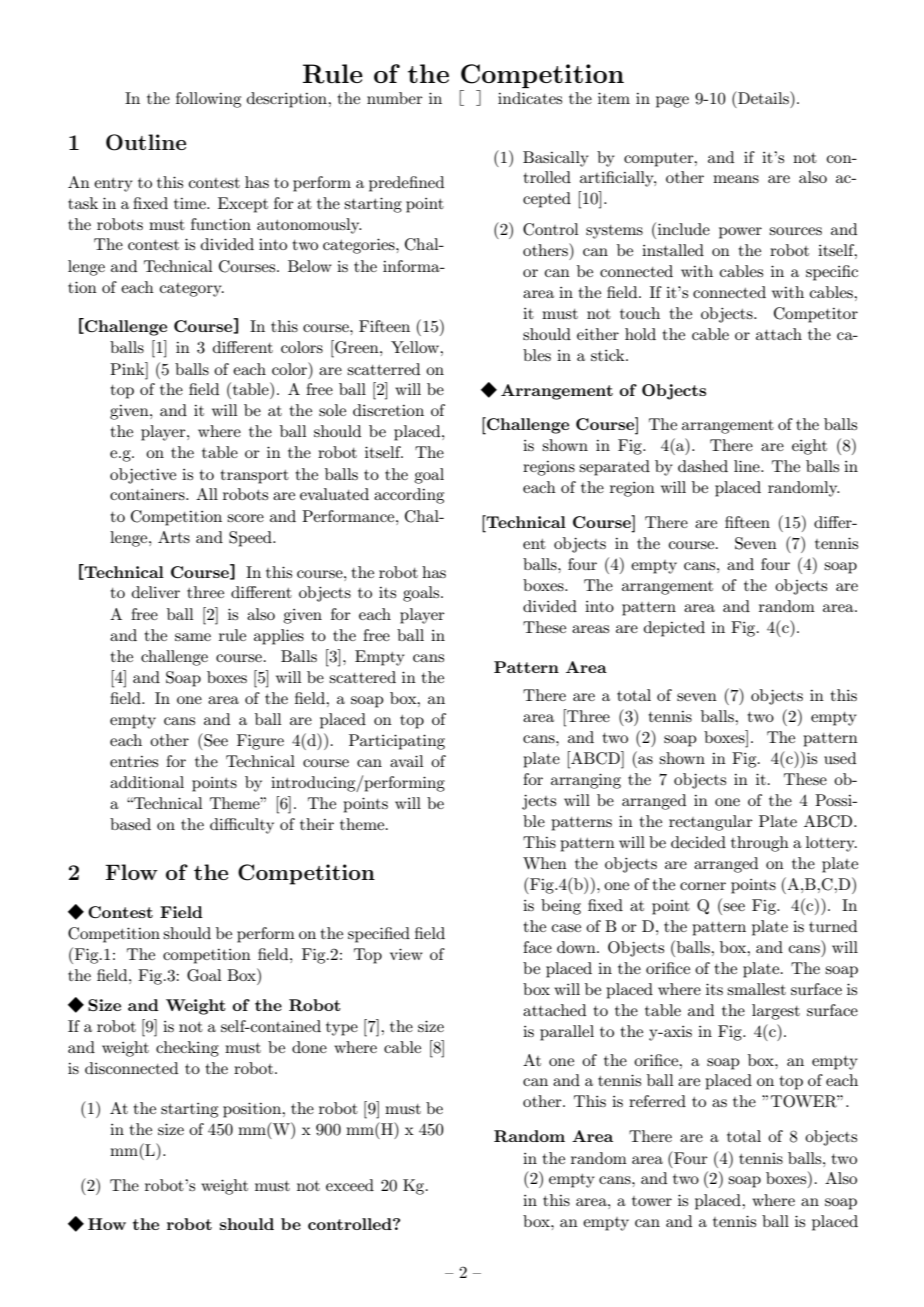 The height and width of the screenshot is (1307, 924). I want to click on depicted, so click(674, 629).
